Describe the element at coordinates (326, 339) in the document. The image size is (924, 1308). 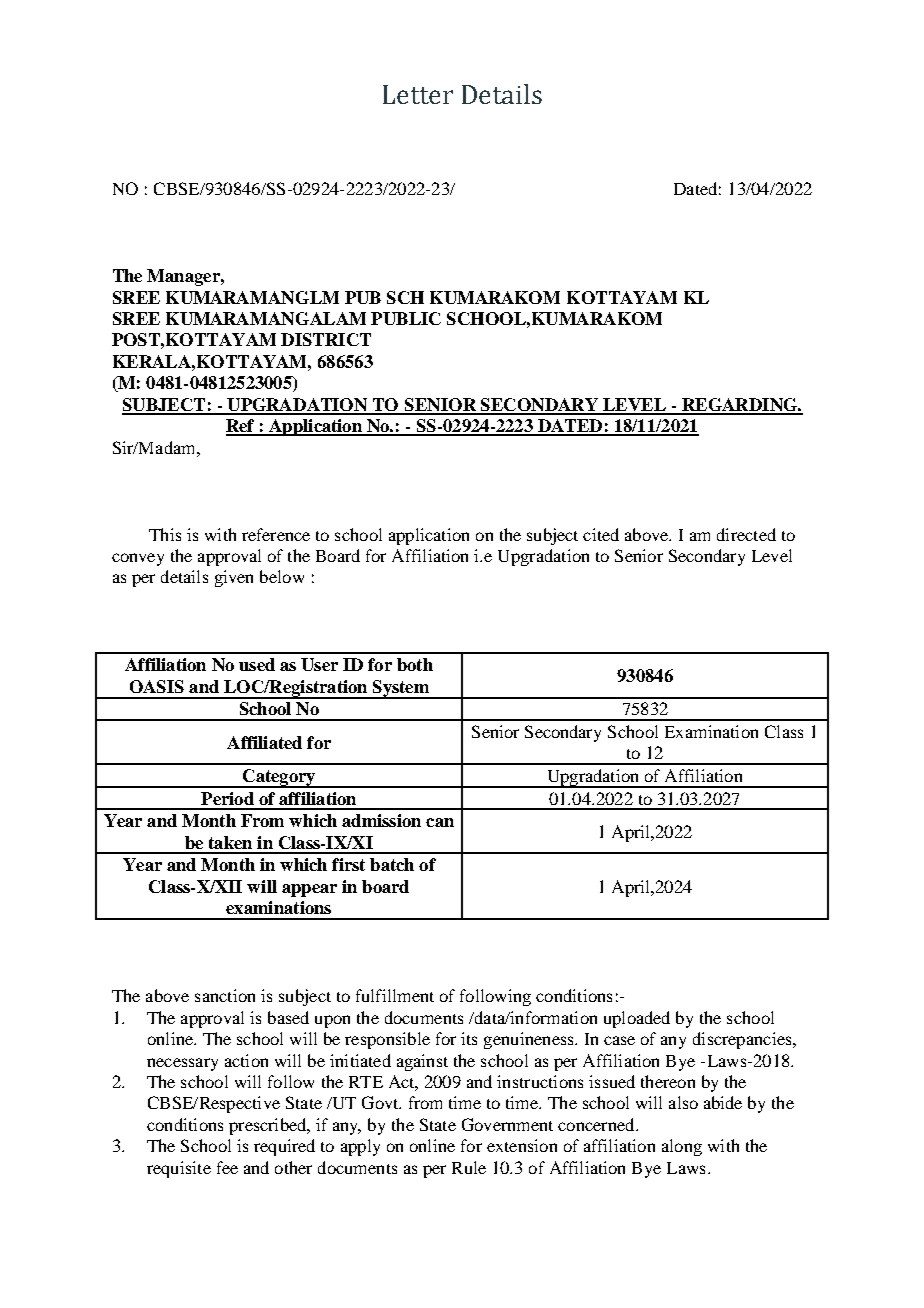
I see `DISTRICT` at that location.
